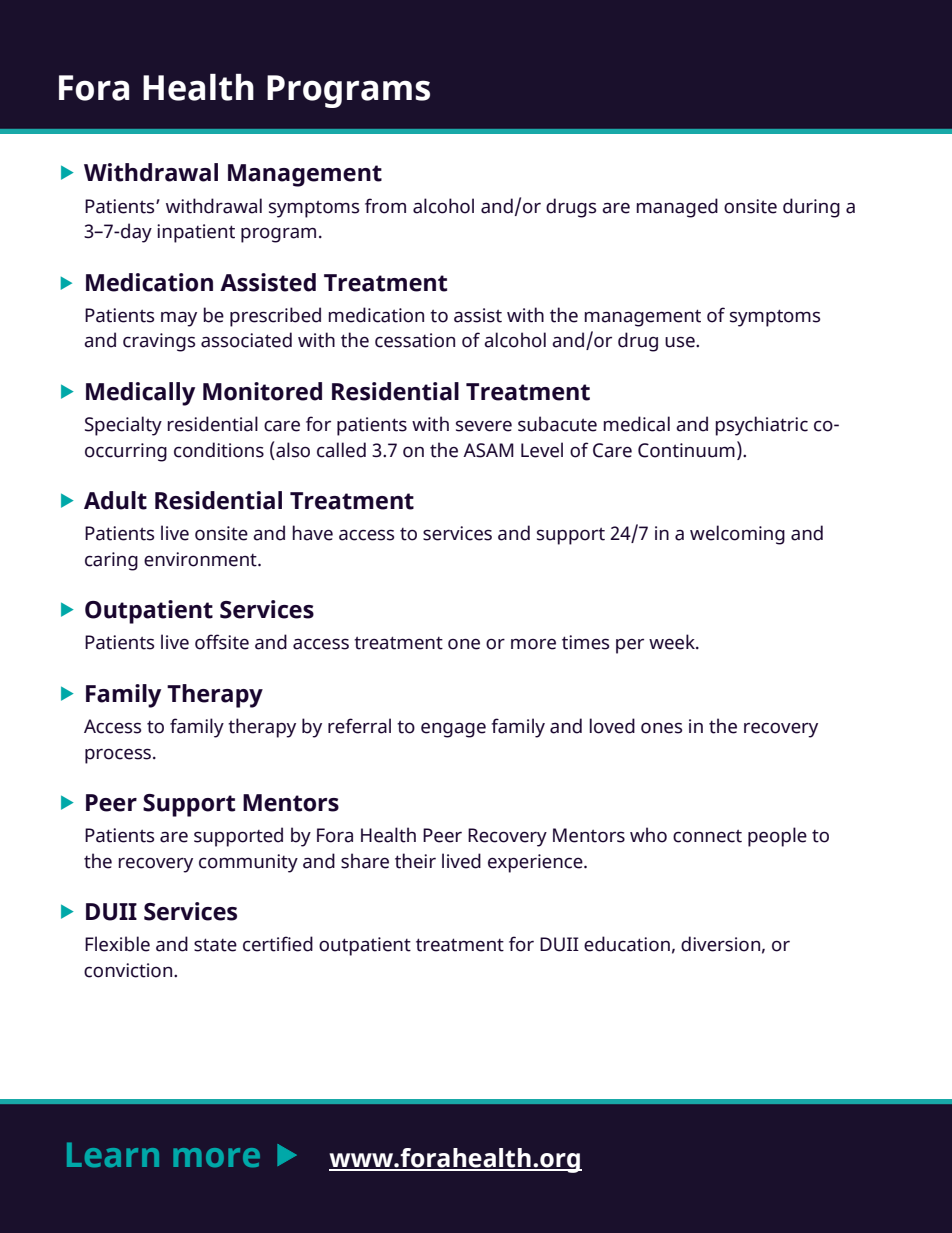 The height and width of the screenshot is (1233, 952). What do you see at coordinates (415, 861) in the screenshot?
I see `their` at bounding box center [415, 861].
